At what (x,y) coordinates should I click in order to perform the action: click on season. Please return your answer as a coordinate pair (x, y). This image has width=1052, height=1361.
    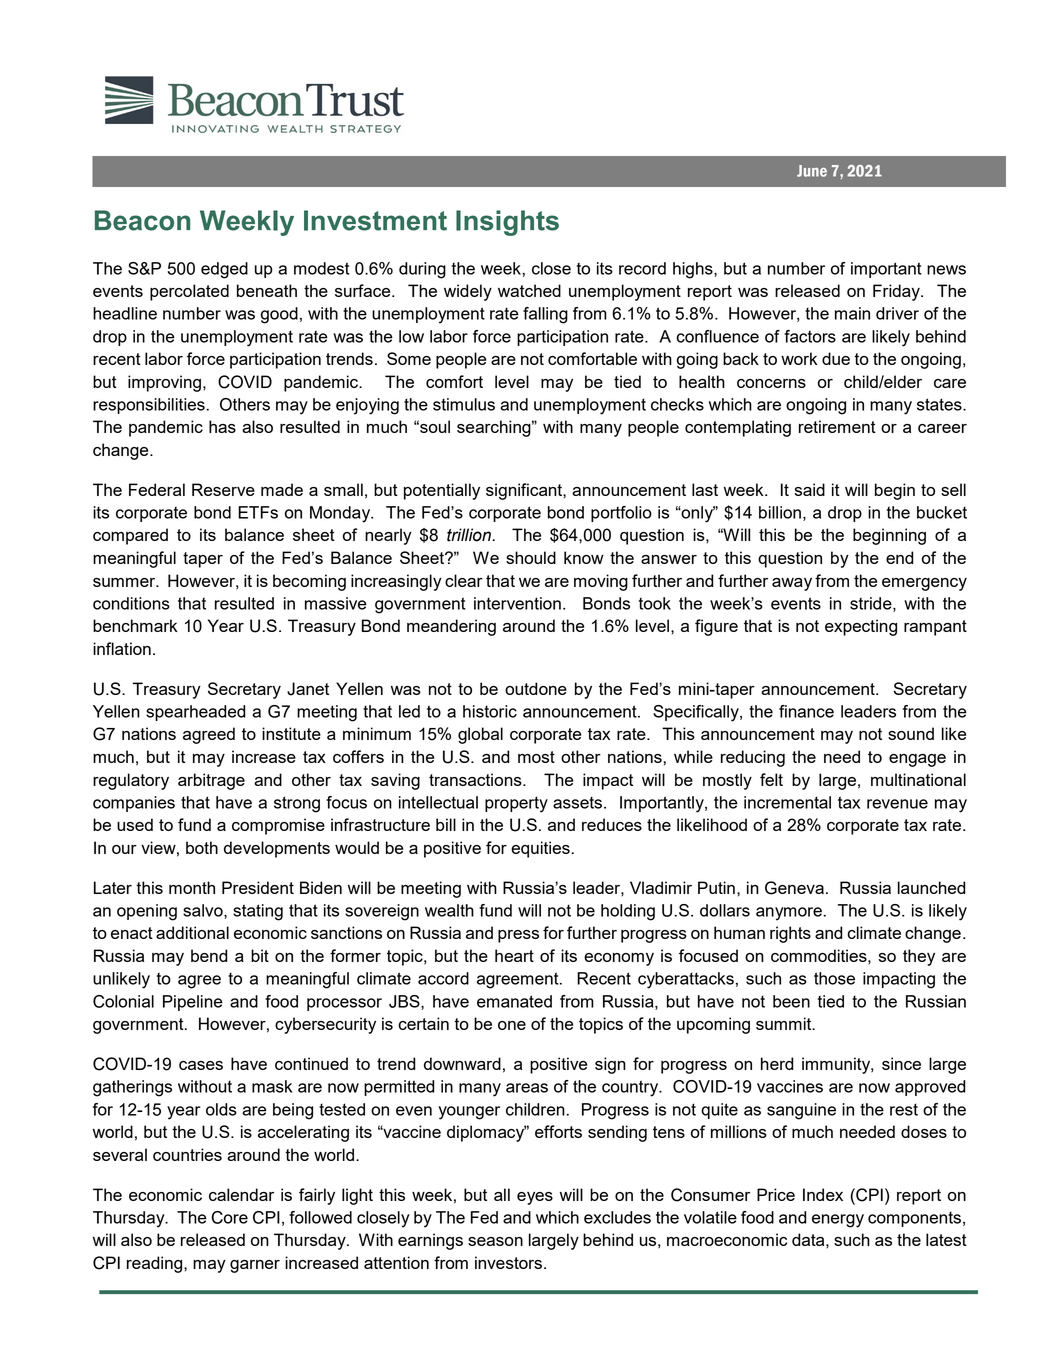
    Looking at the image, I should click on (495, 1241).
